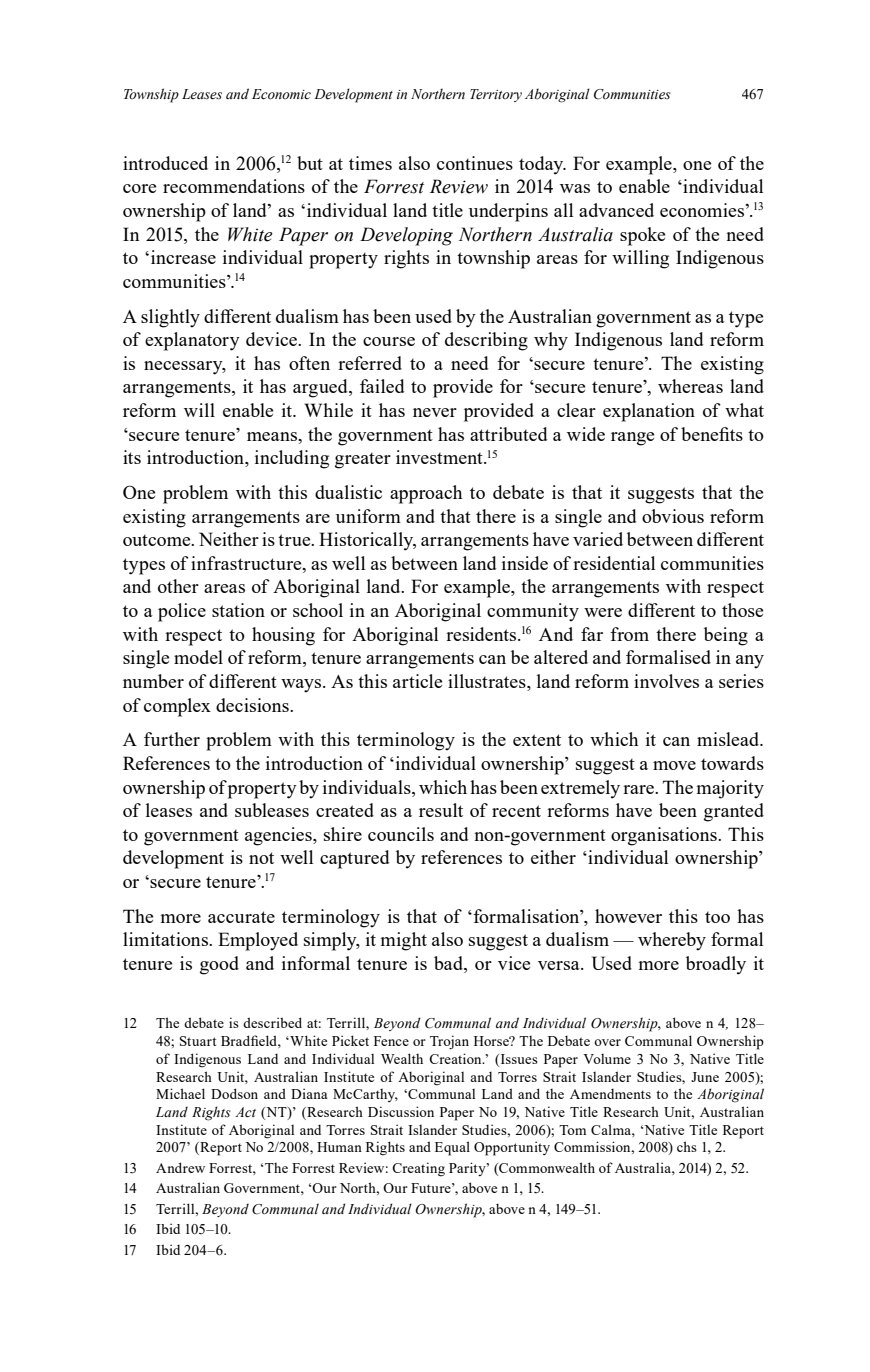 The width and height of the image is (870, 1372). What do you see at coordinates (705, 1077) in the image?
I see `June` at bounding box center [705, 1077].
